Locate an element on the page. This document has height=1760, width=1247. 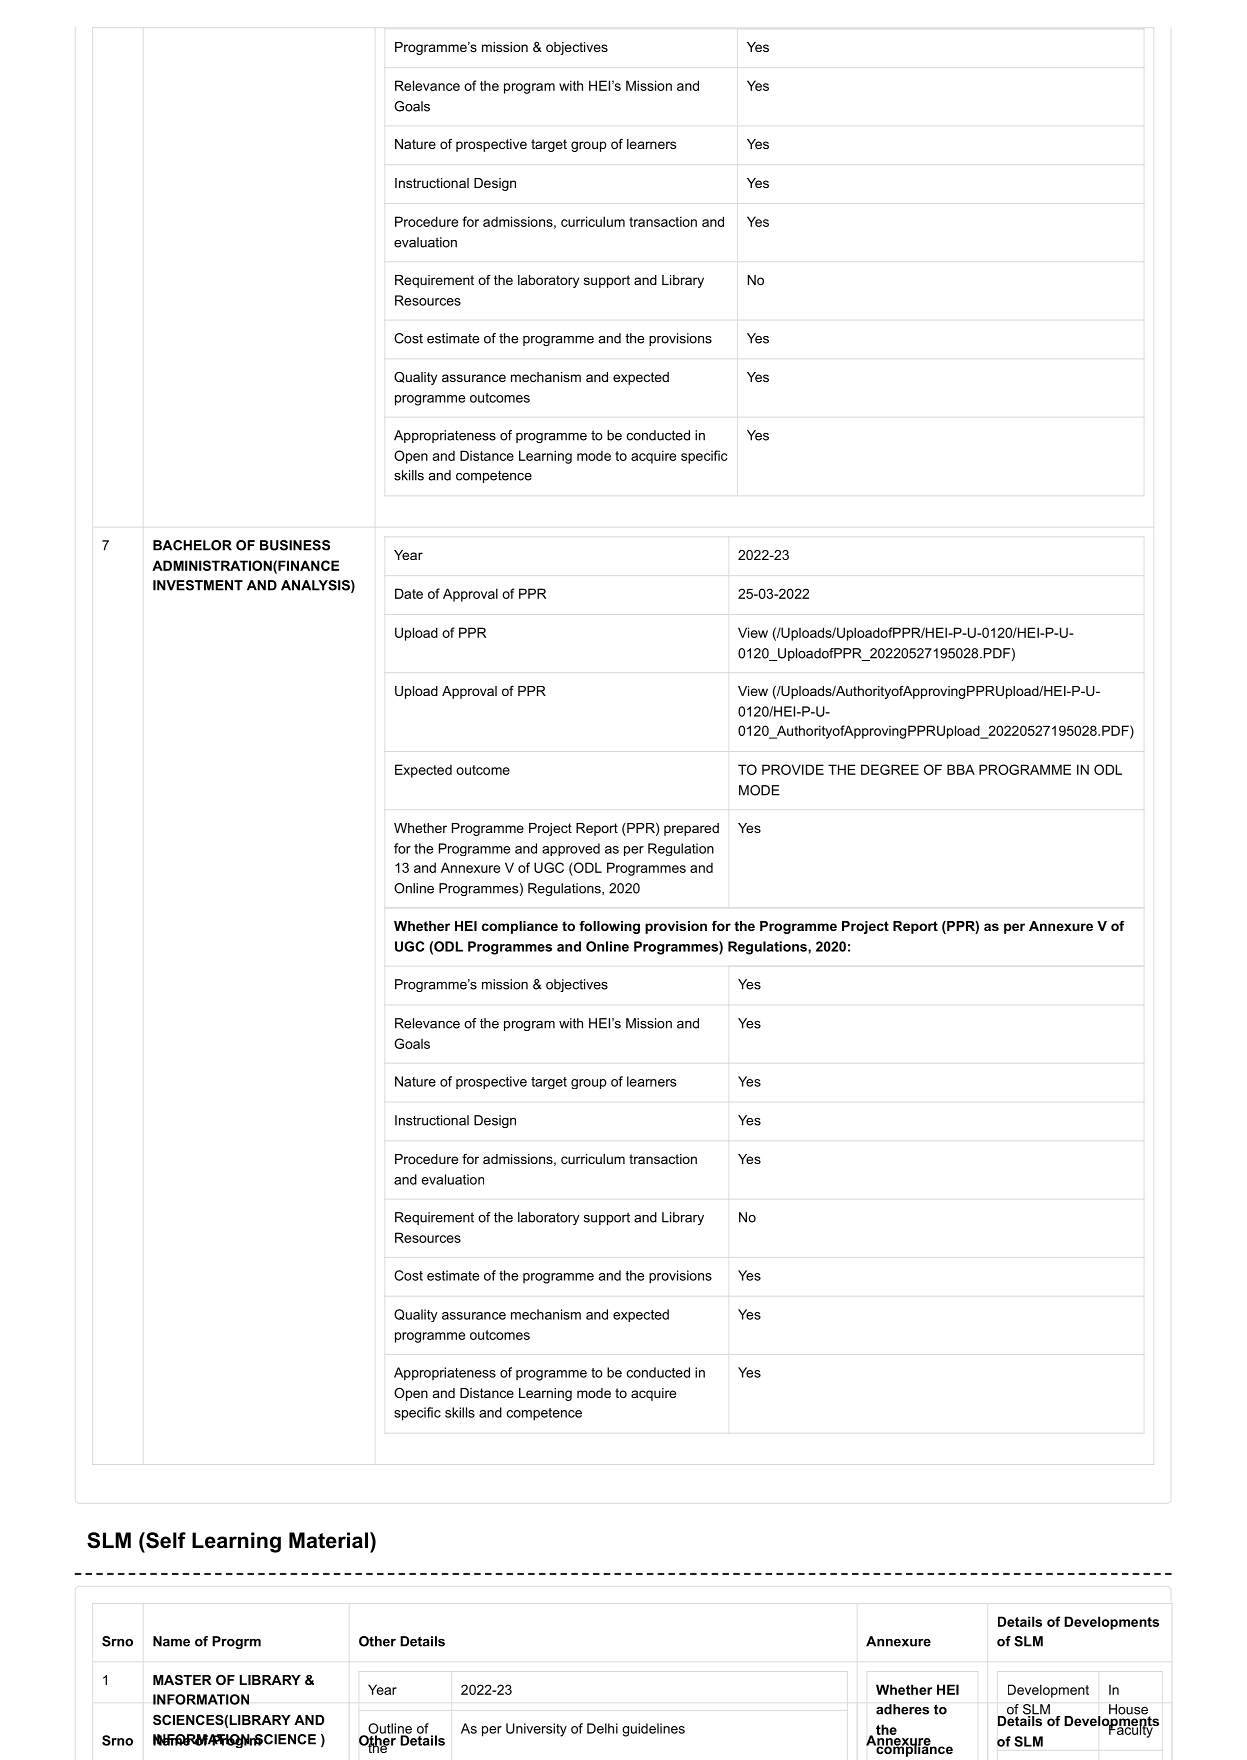
BUSINESS is located at coordinates (295, 545).
